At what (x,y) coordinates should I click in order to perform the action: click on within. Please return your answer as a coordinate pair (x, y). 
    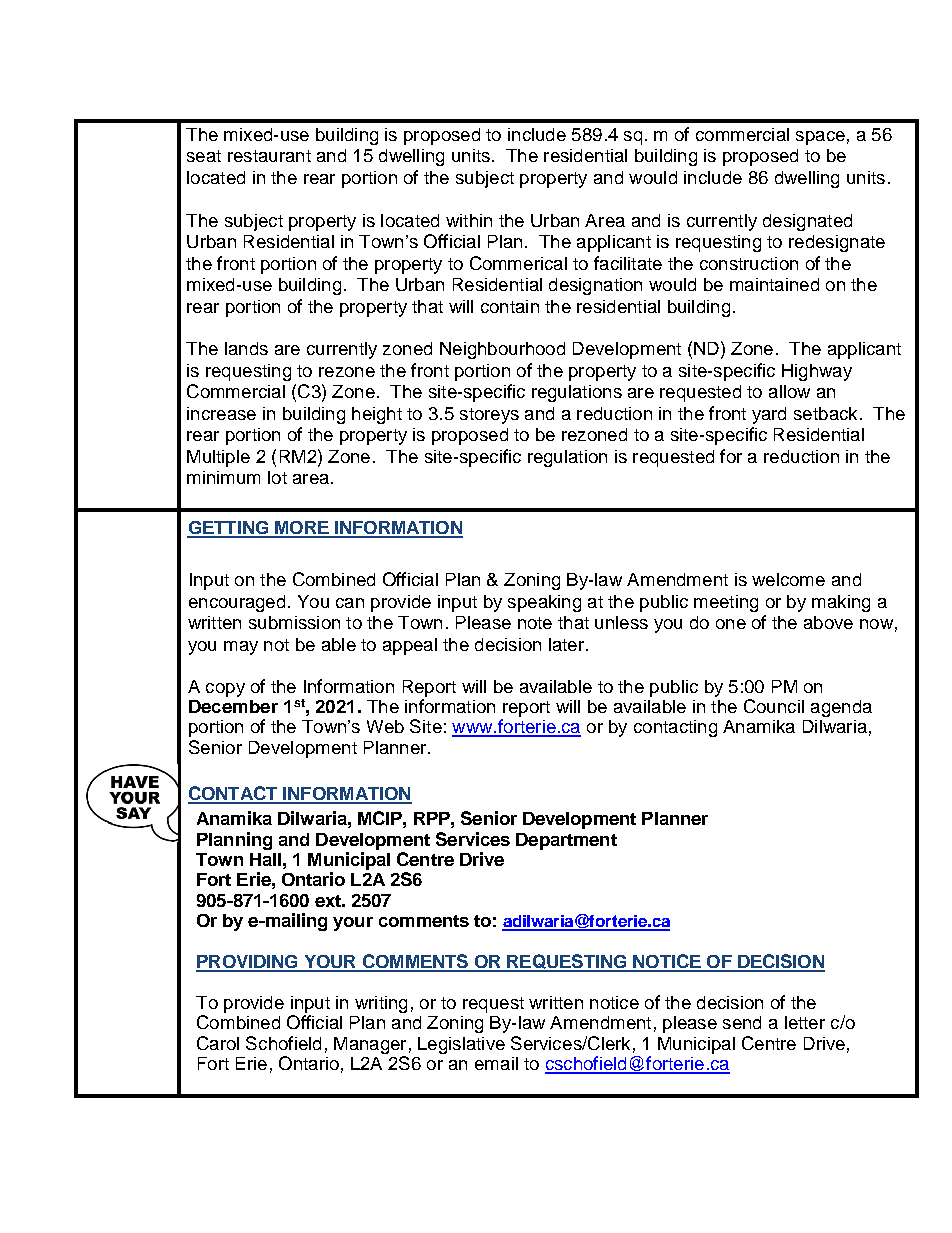
    Looking at the image, I should click on (469, 220).
